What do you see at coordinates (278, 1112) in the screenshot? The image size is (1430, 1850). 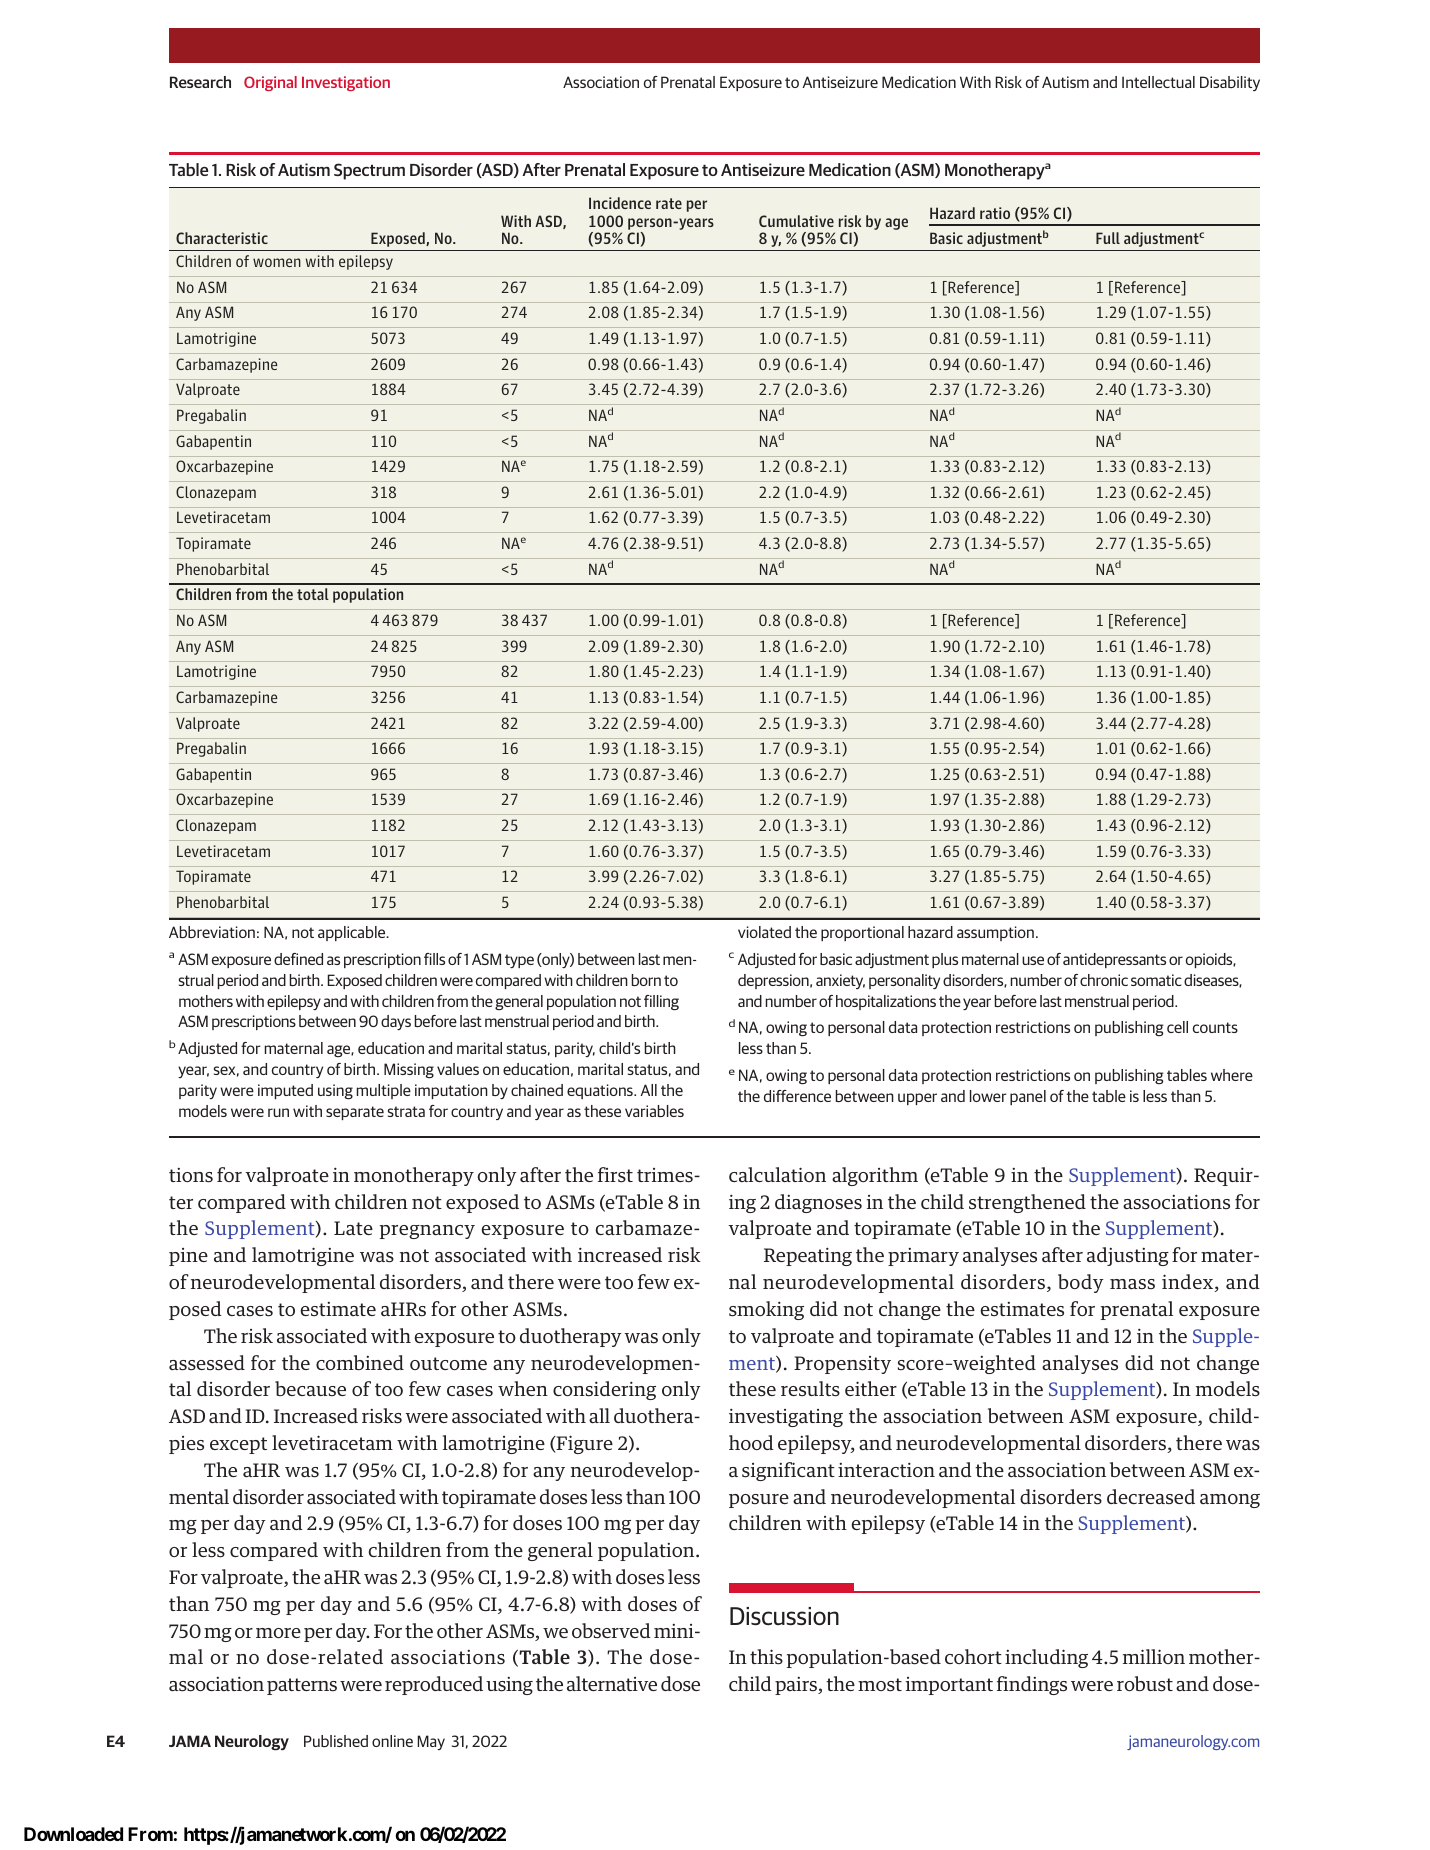 I see `run` at bounding box center [278, 1112].
